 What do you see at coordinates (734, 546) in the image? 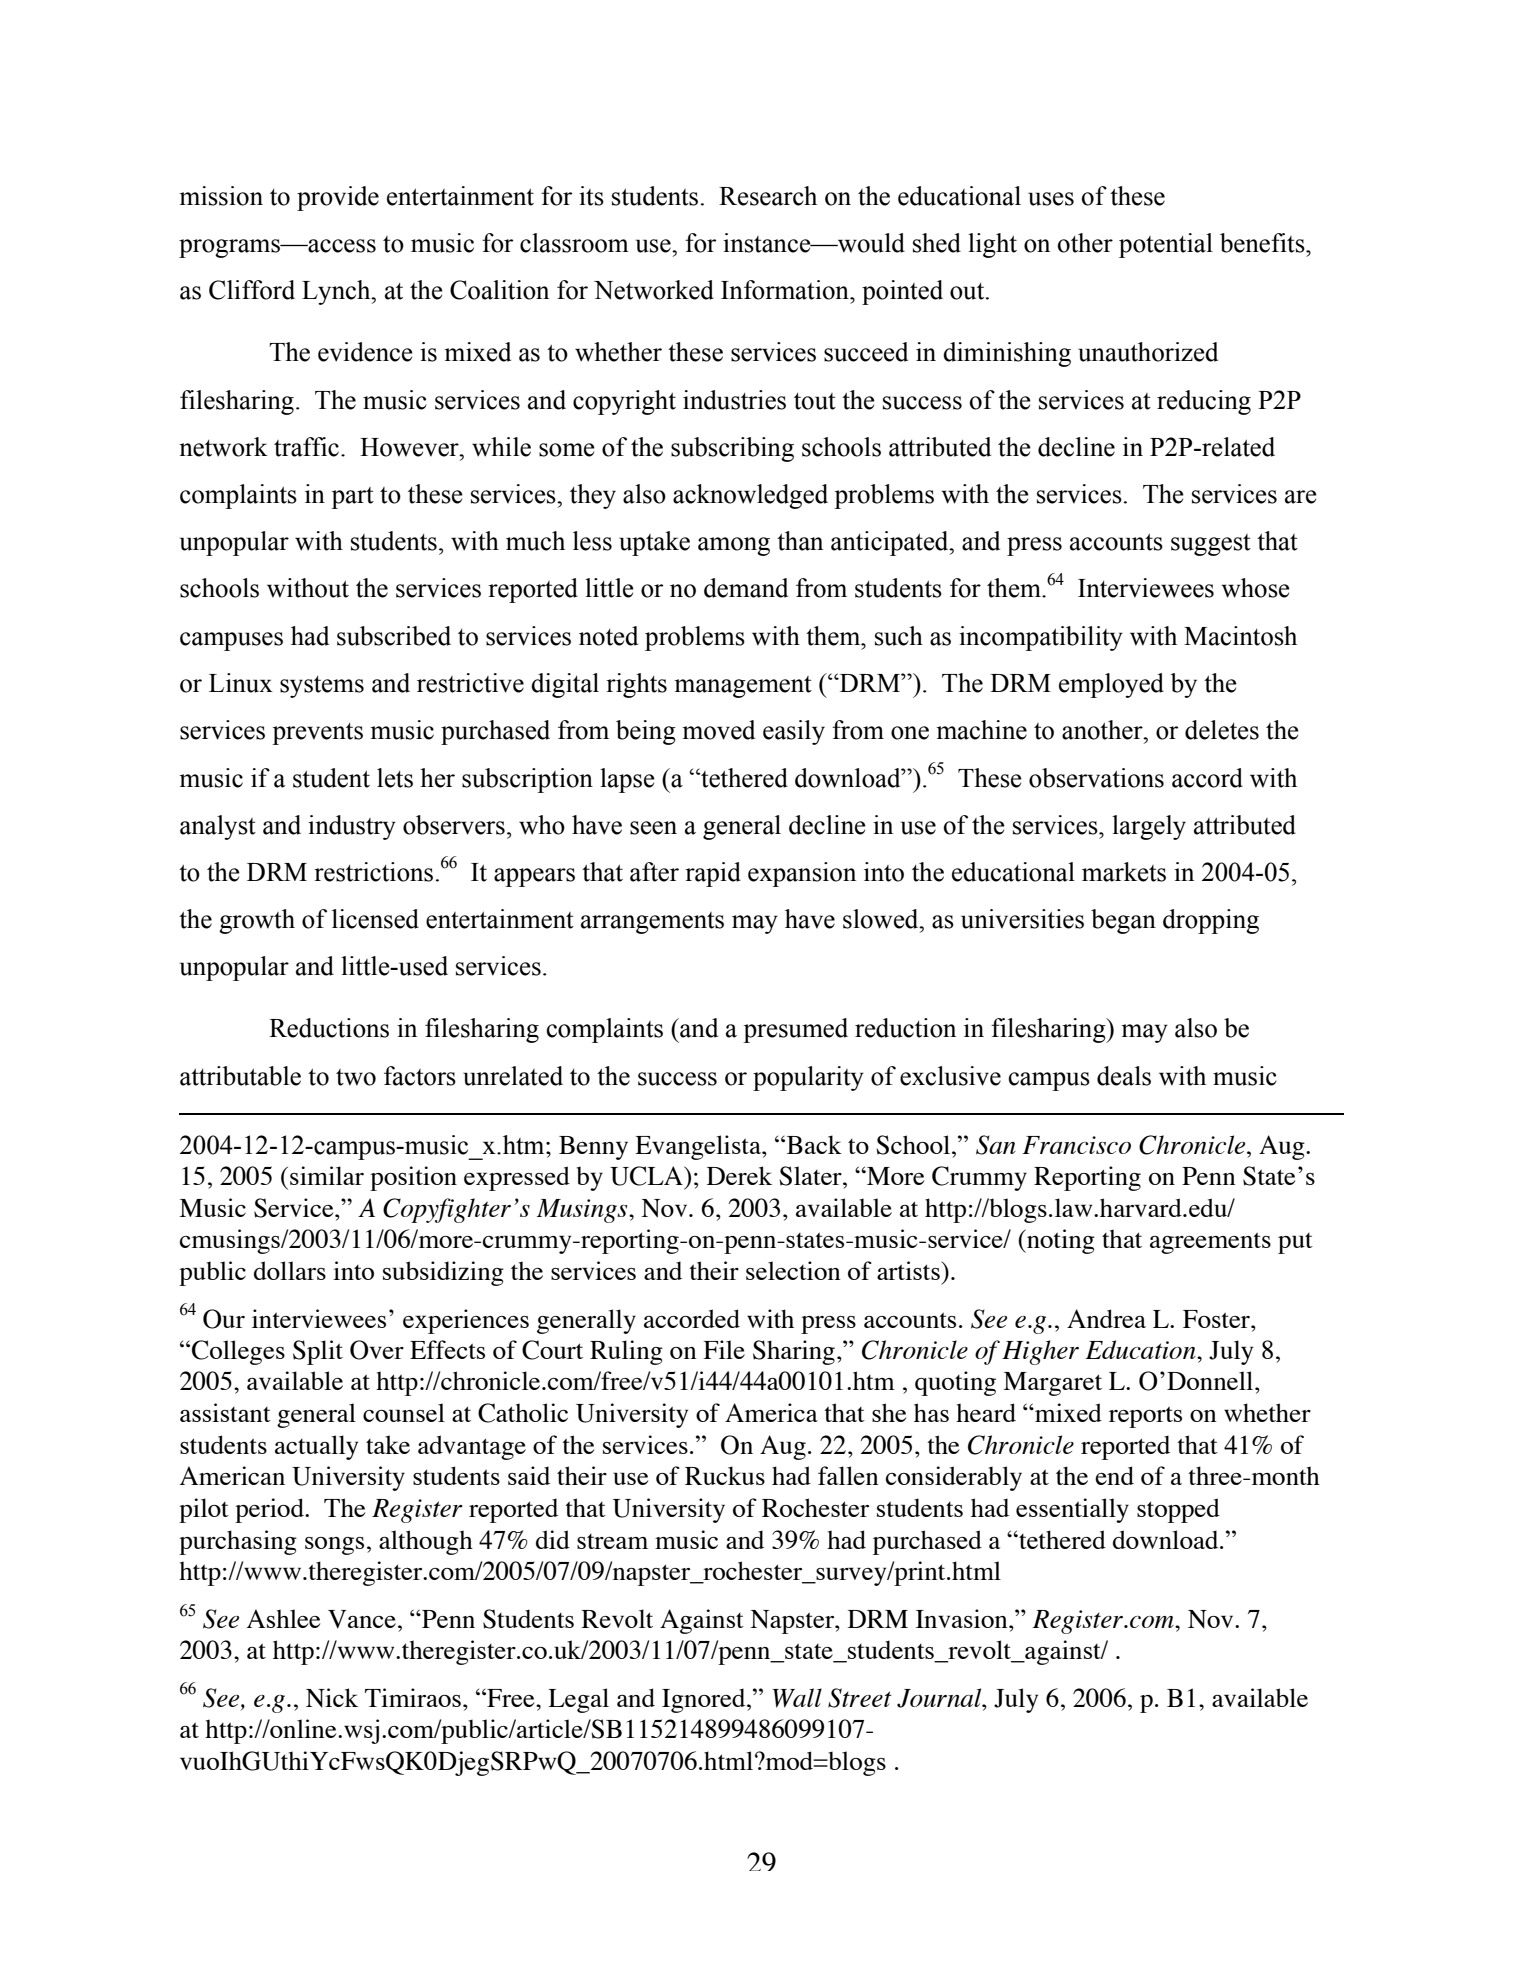
I see `among` at bounding box center [734, 546].
